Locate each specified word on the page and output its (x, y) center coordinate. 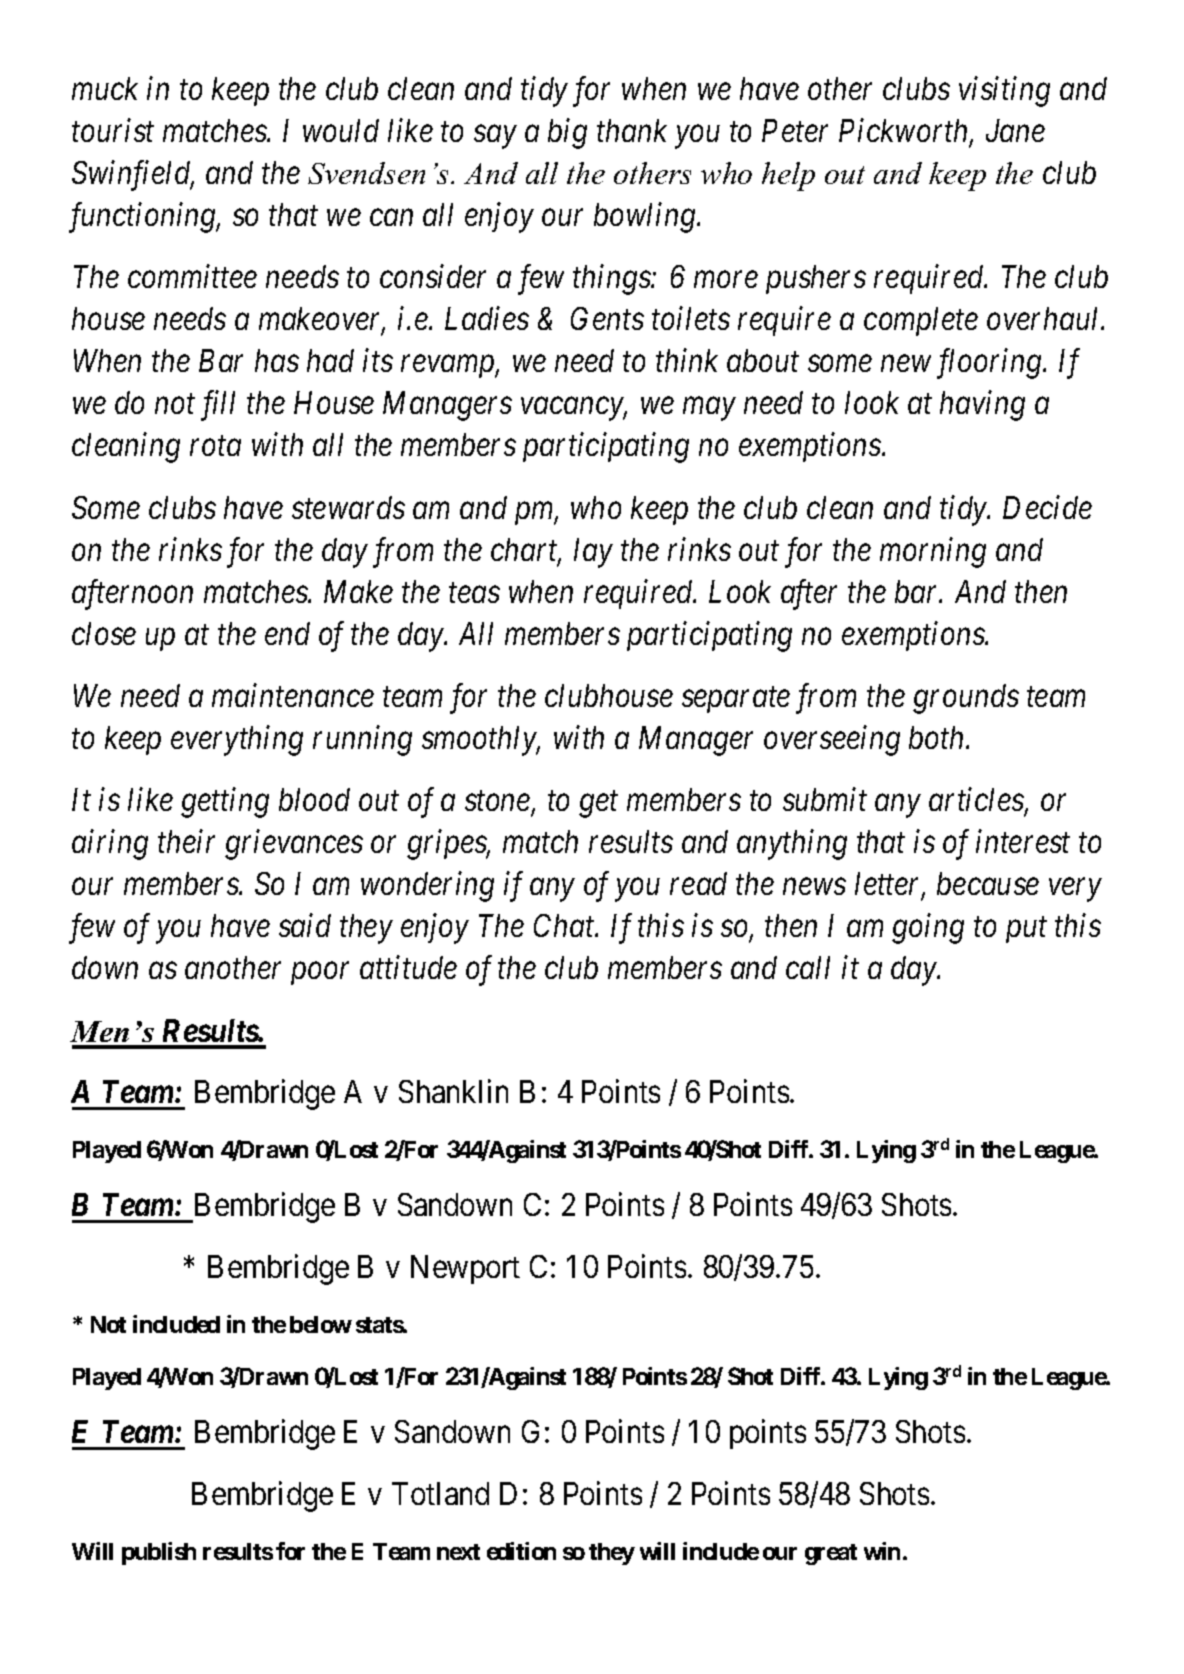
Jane (1015, 130)
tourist (113, 130)
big (567, 133)
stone (497, 801)
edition (521, 1551)
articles (977, 800)
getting (225, 803)
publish (159, 1553)
